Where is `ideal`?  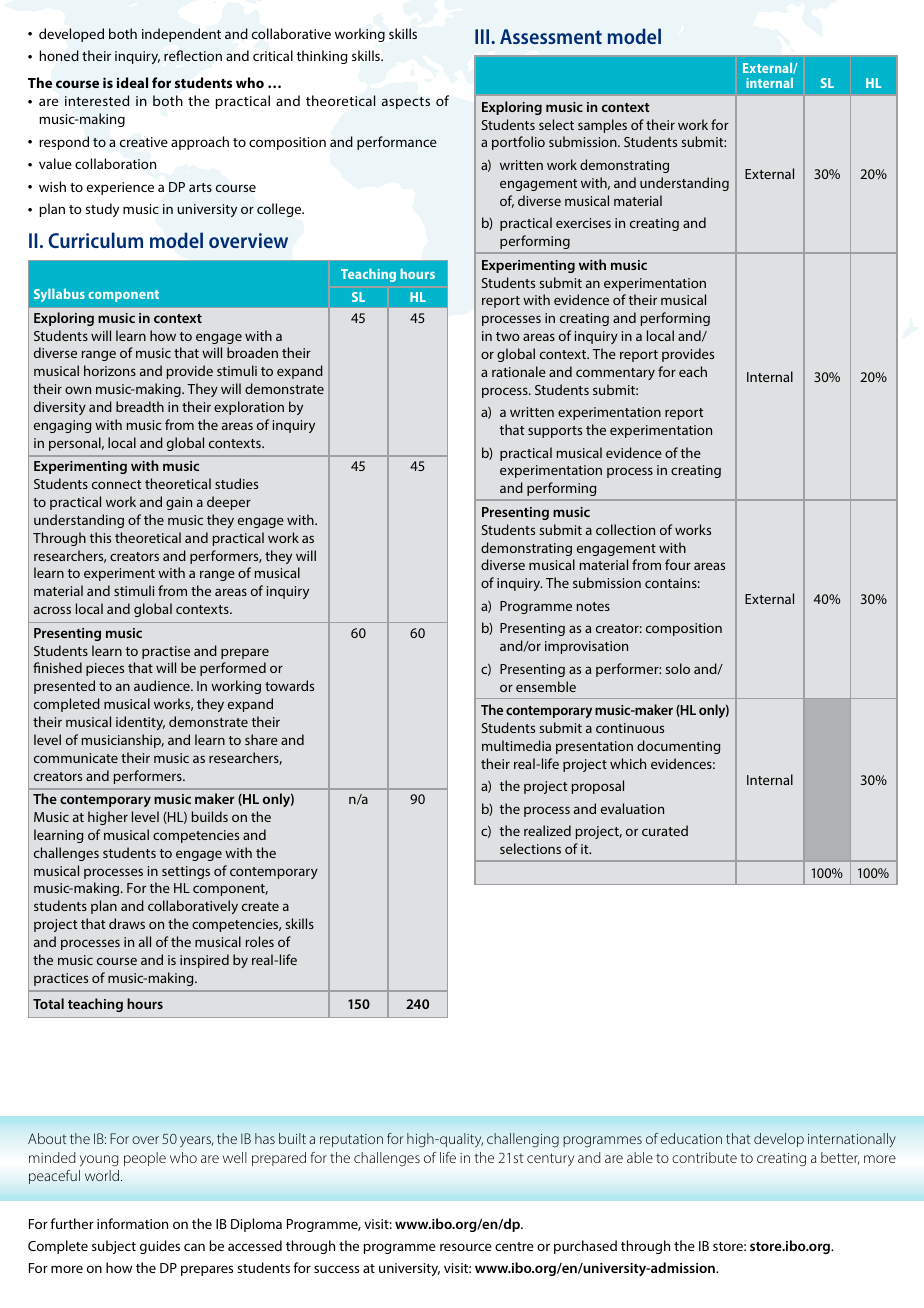
ideal is located at coordinates (132, 82).
